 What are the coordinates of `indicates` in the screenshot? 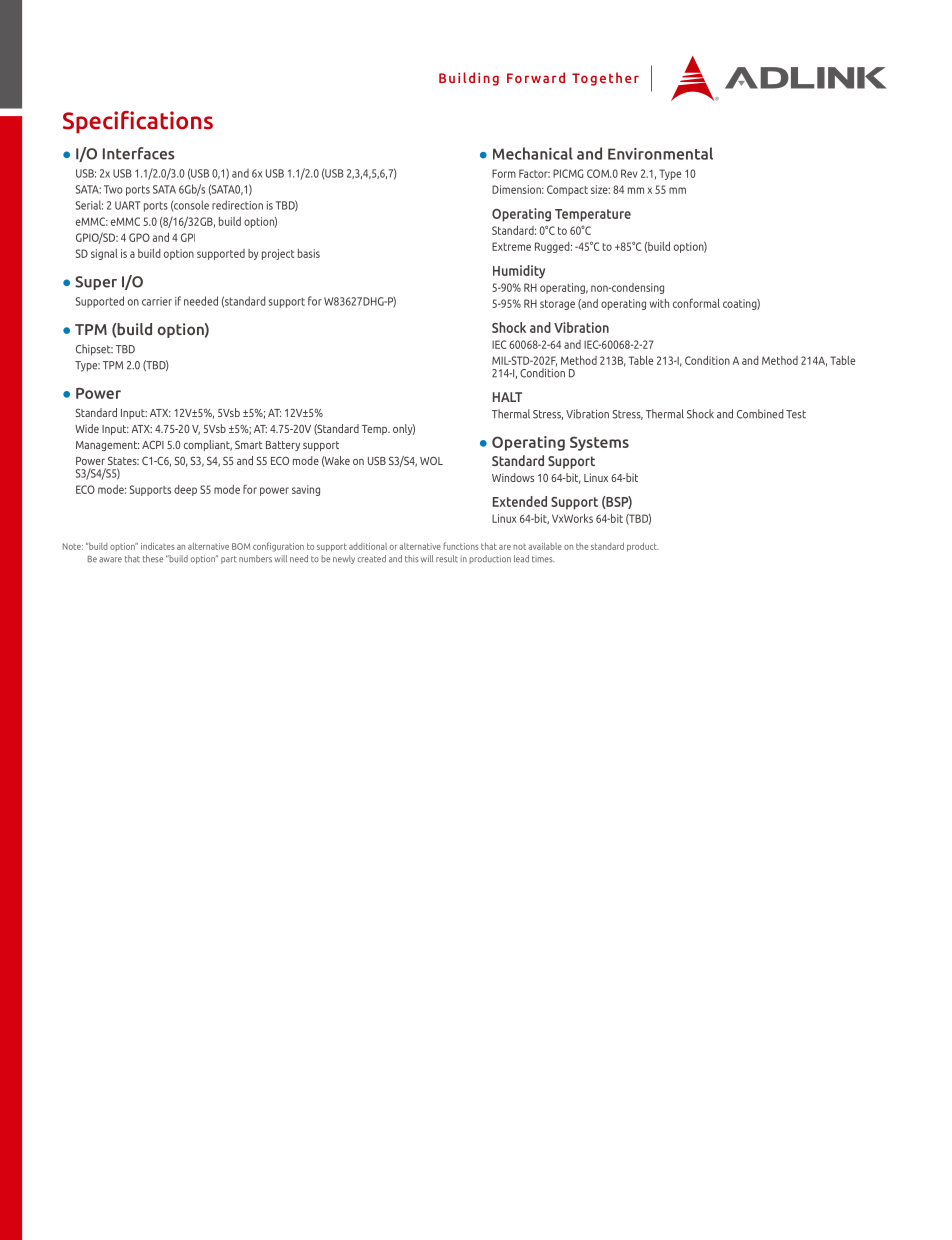 It's located at (158, 546).
